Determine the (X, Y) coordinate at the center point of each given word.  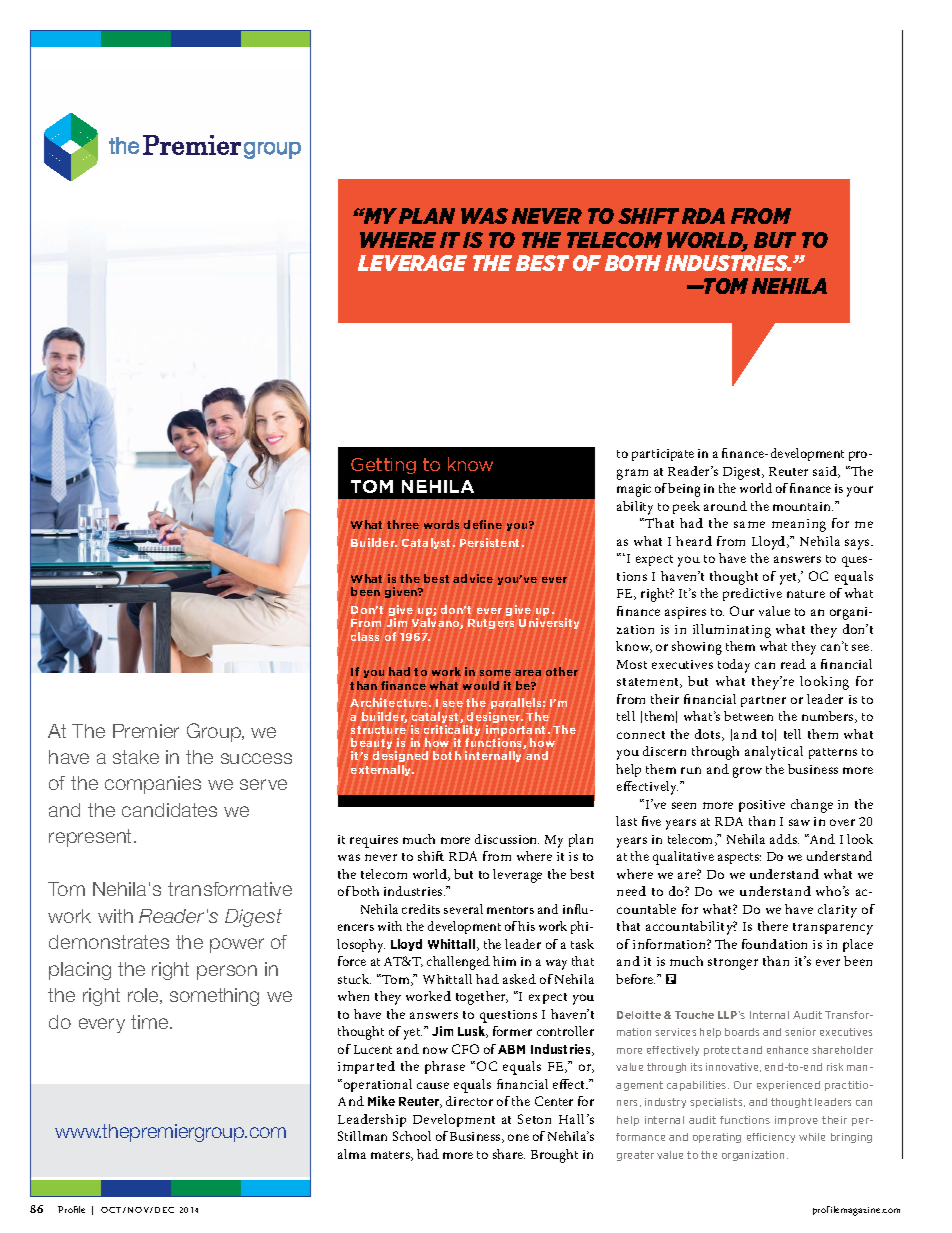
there (773, 926)
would (481, 685)
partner (763, 701)
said (826, 472)
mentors (510, 910)
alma (352, 1154)
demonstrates (109, 942)
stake (136, 757)
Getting (383, 466)
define (483, 524)
